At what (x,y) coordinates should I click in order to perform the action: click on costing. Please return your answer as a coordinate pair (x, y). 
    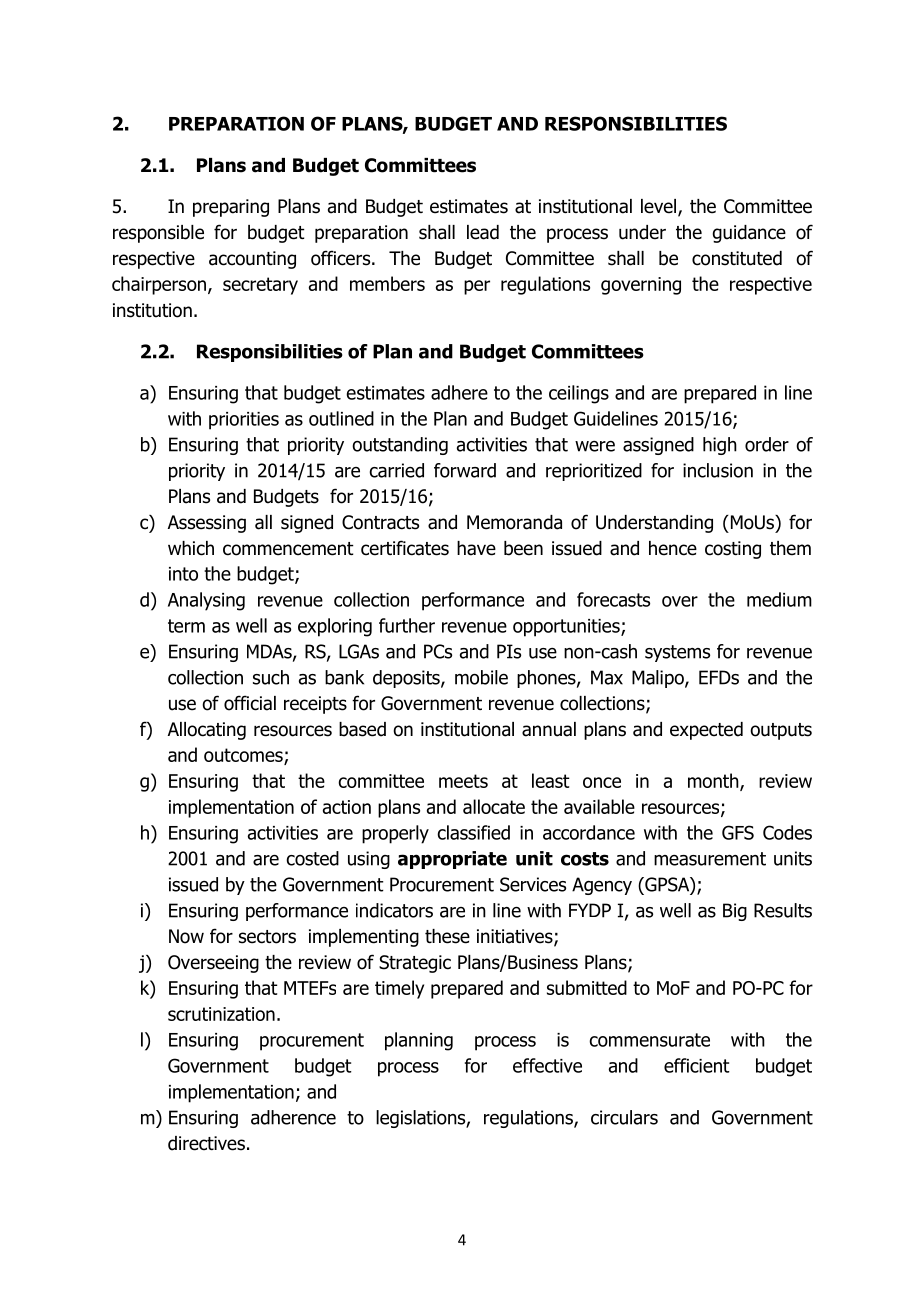
    Looking at the image, I should click on (733, 550).
